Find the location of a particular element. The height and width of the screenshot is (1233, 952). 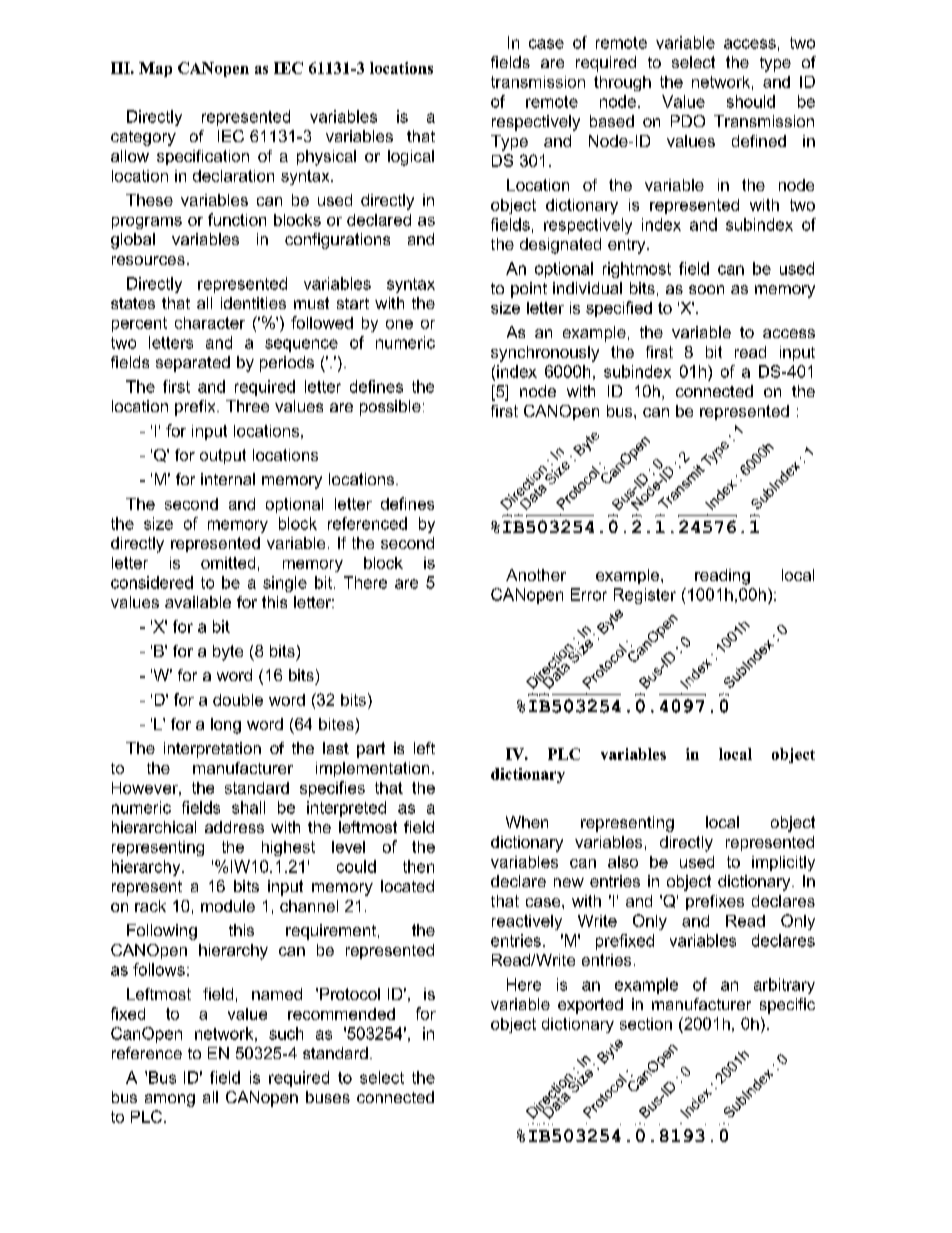

Error is located at coordinates (589, 594).
